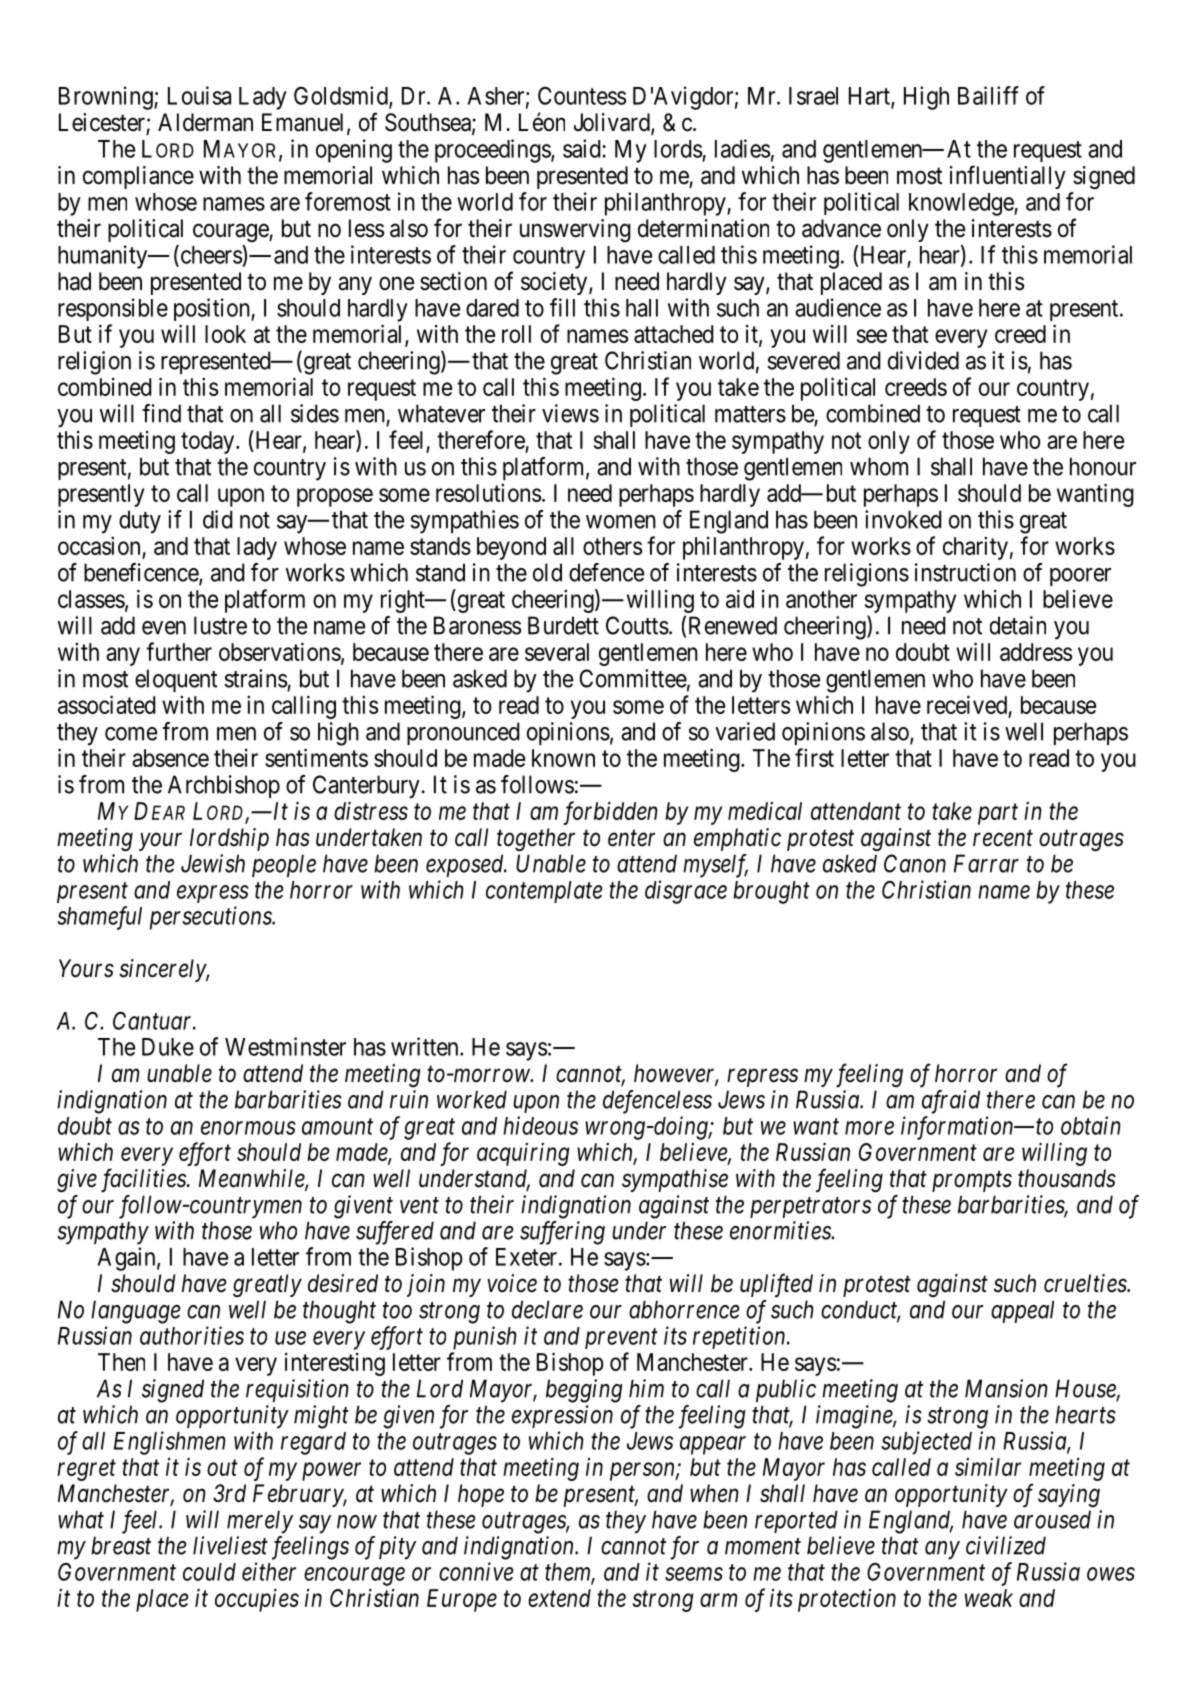 Image resolution: width=1194 pixels, height=1690 pixels. I want to click on prompts, so click(972, 1181).
